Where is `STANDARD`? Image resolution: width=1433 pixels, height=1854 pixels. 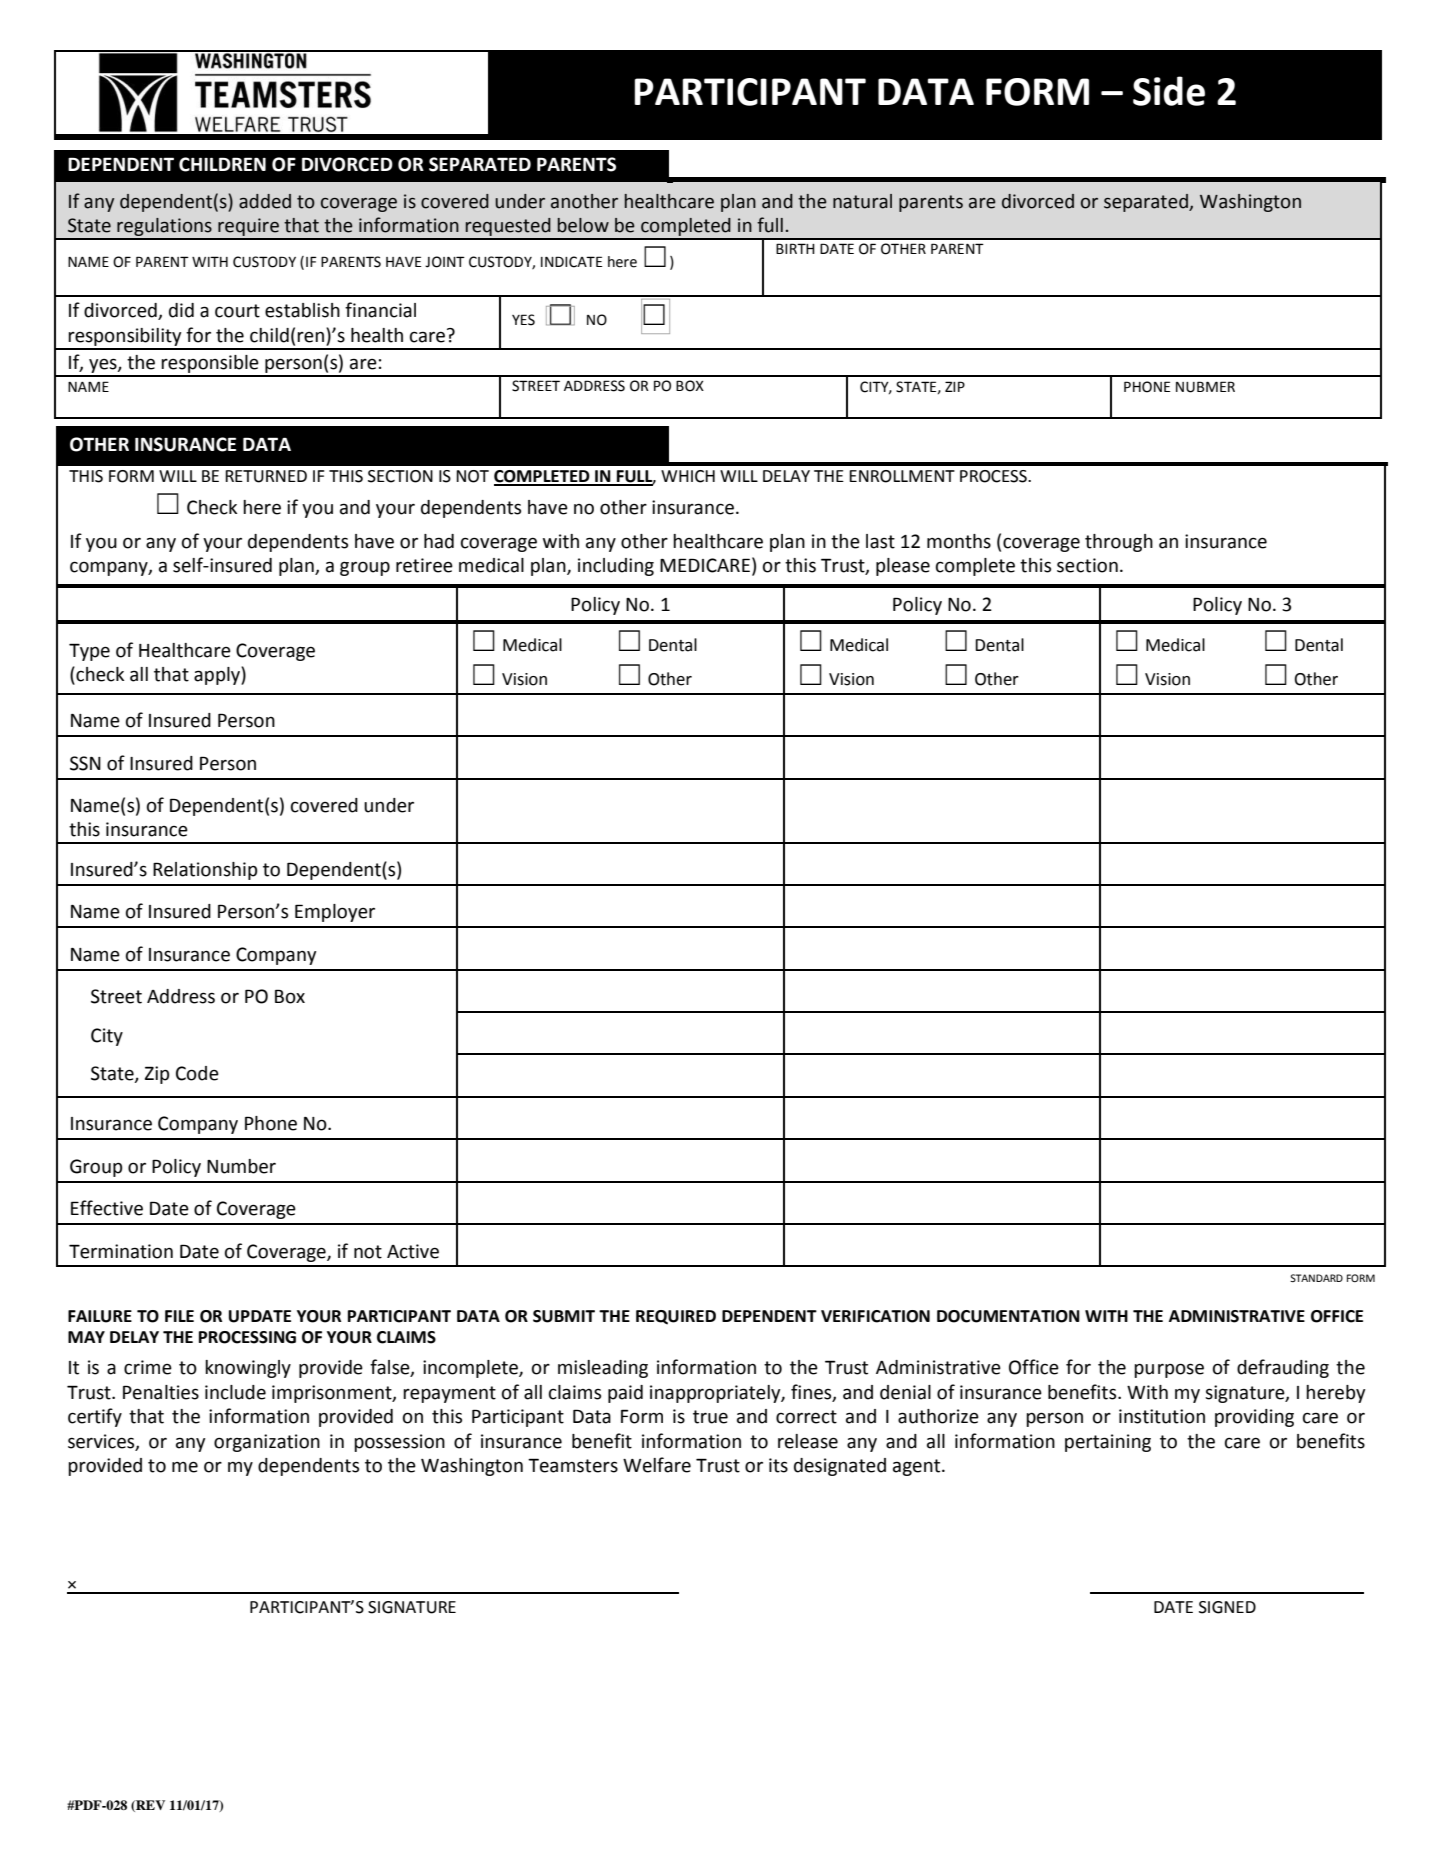
STANDARD is located at coordinates (1316, 1278).
